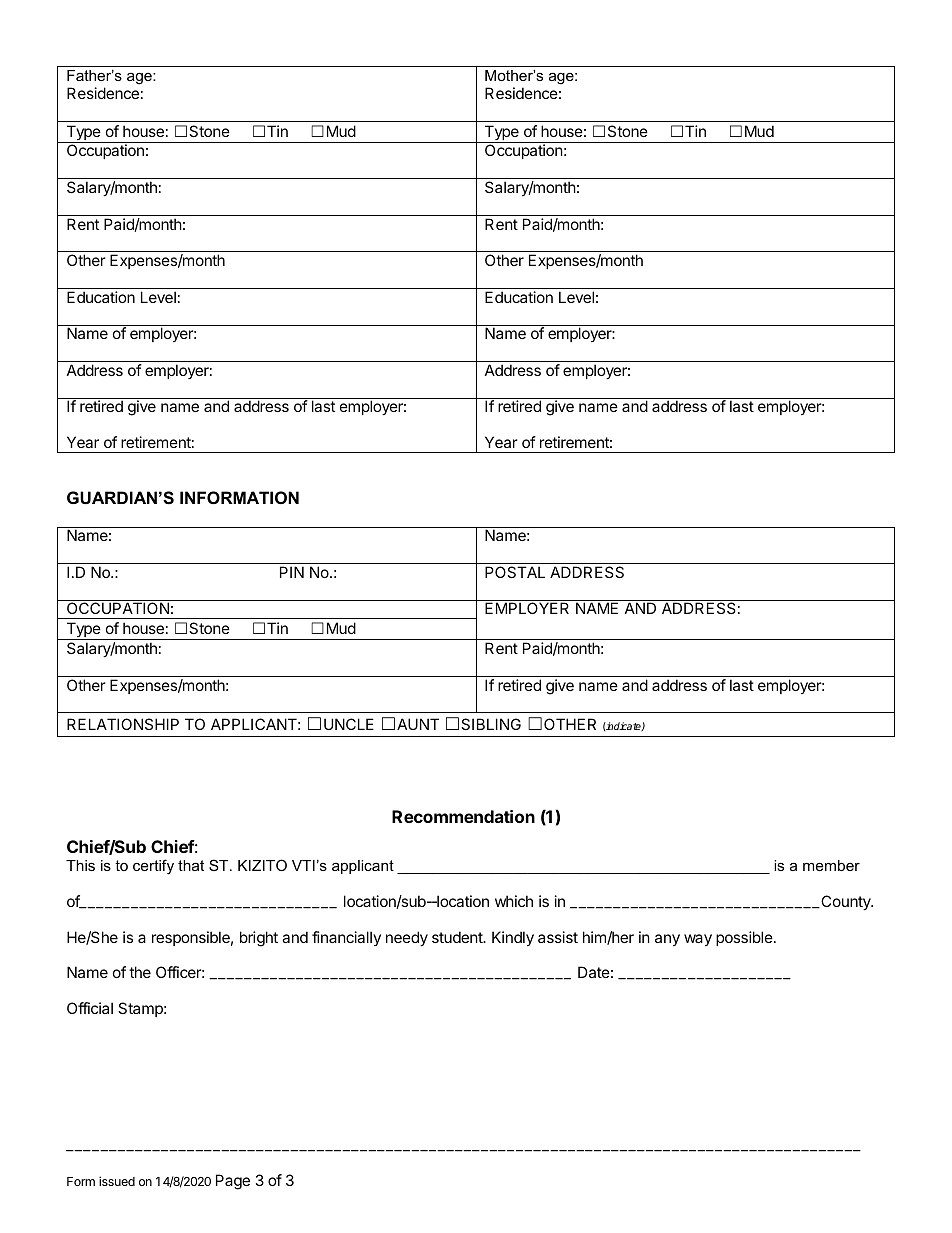 Image resolution: width=952 pixels, height=1233 pixels. Describe the element at coordinates (831, 865) in the image. I see `member` at that location.
